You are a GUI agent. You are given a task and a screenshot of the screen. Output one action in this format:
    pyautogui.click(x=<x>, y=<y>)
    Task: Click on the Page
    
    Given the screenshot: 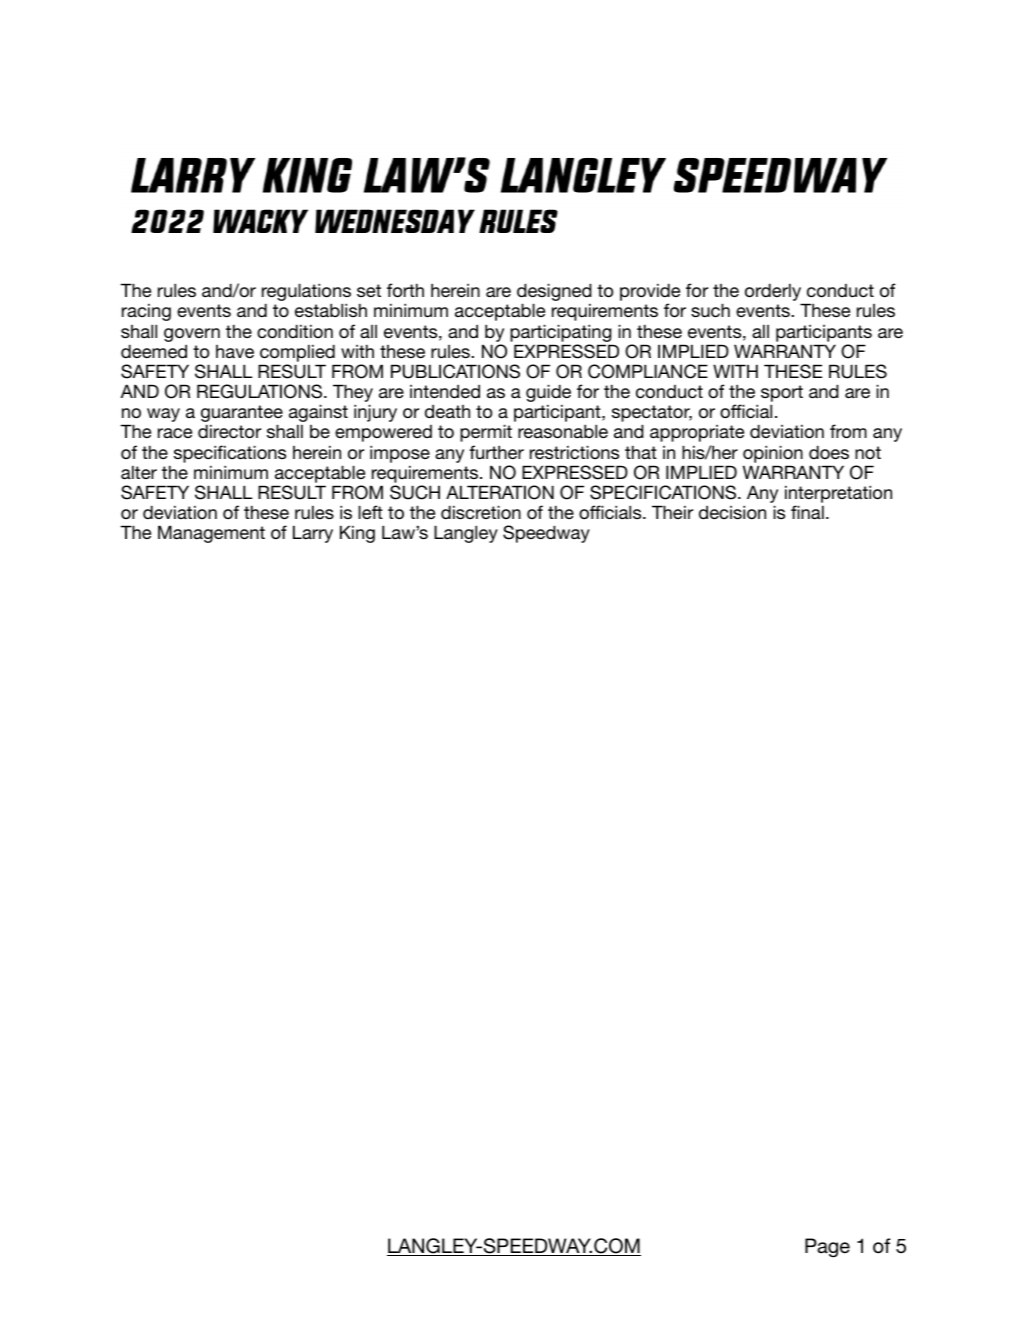 What is the action you would take?
    pyautogui.click(x=827, y=1248)
